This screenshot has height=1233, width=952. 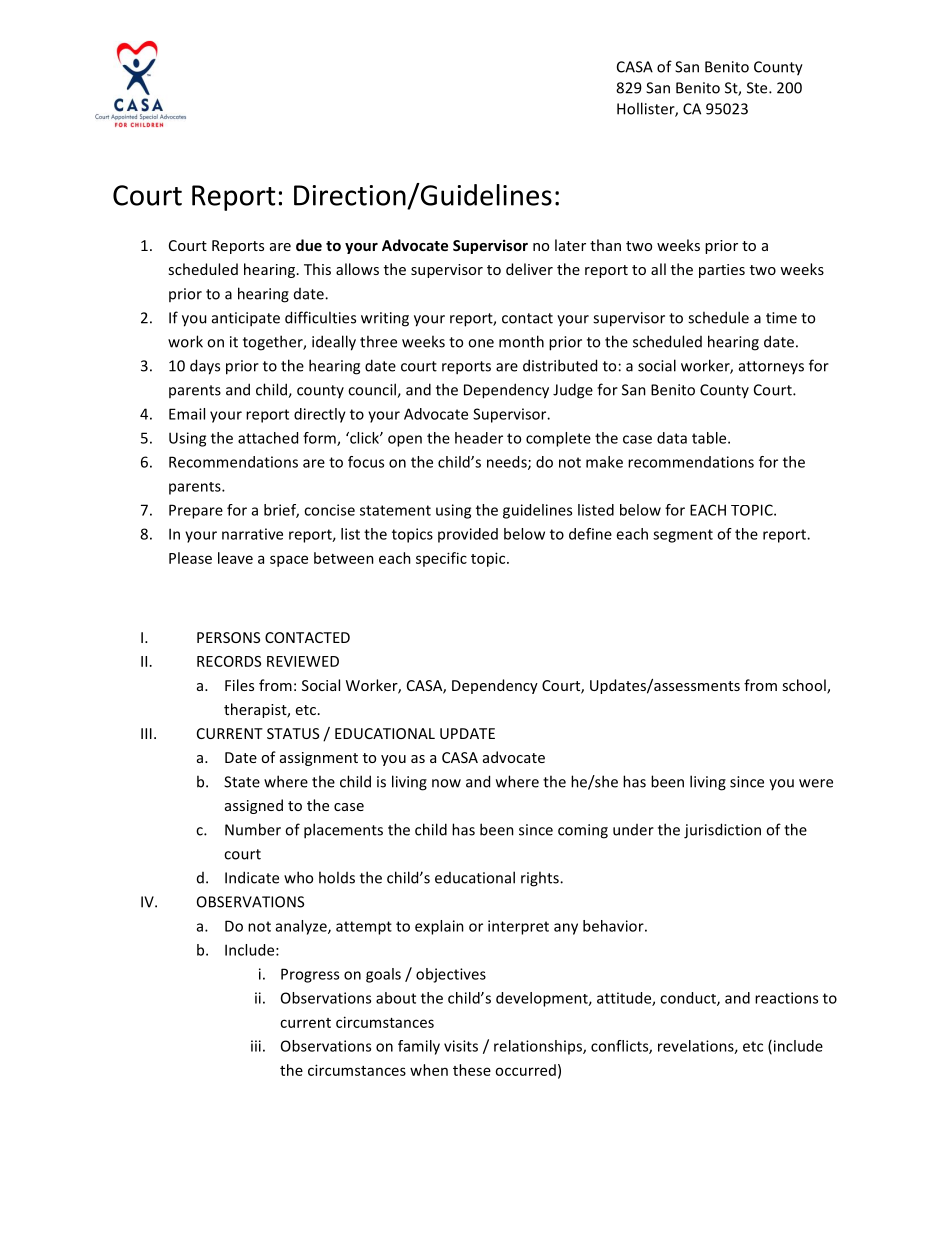 I want to click on Progress, so click(x=310, y=975).
